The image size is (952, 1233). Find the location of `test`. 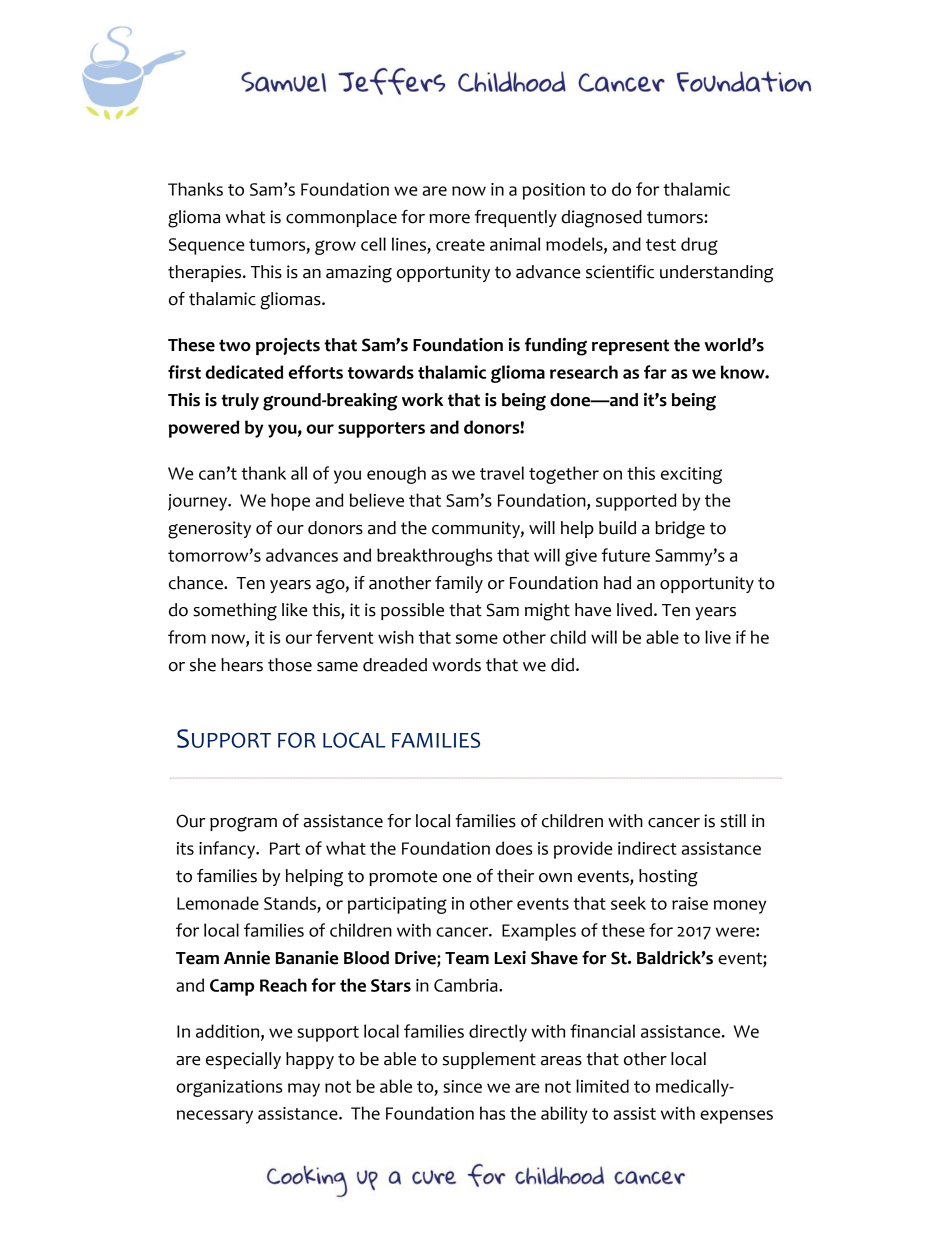

test is located at coordinates (661, 245).
